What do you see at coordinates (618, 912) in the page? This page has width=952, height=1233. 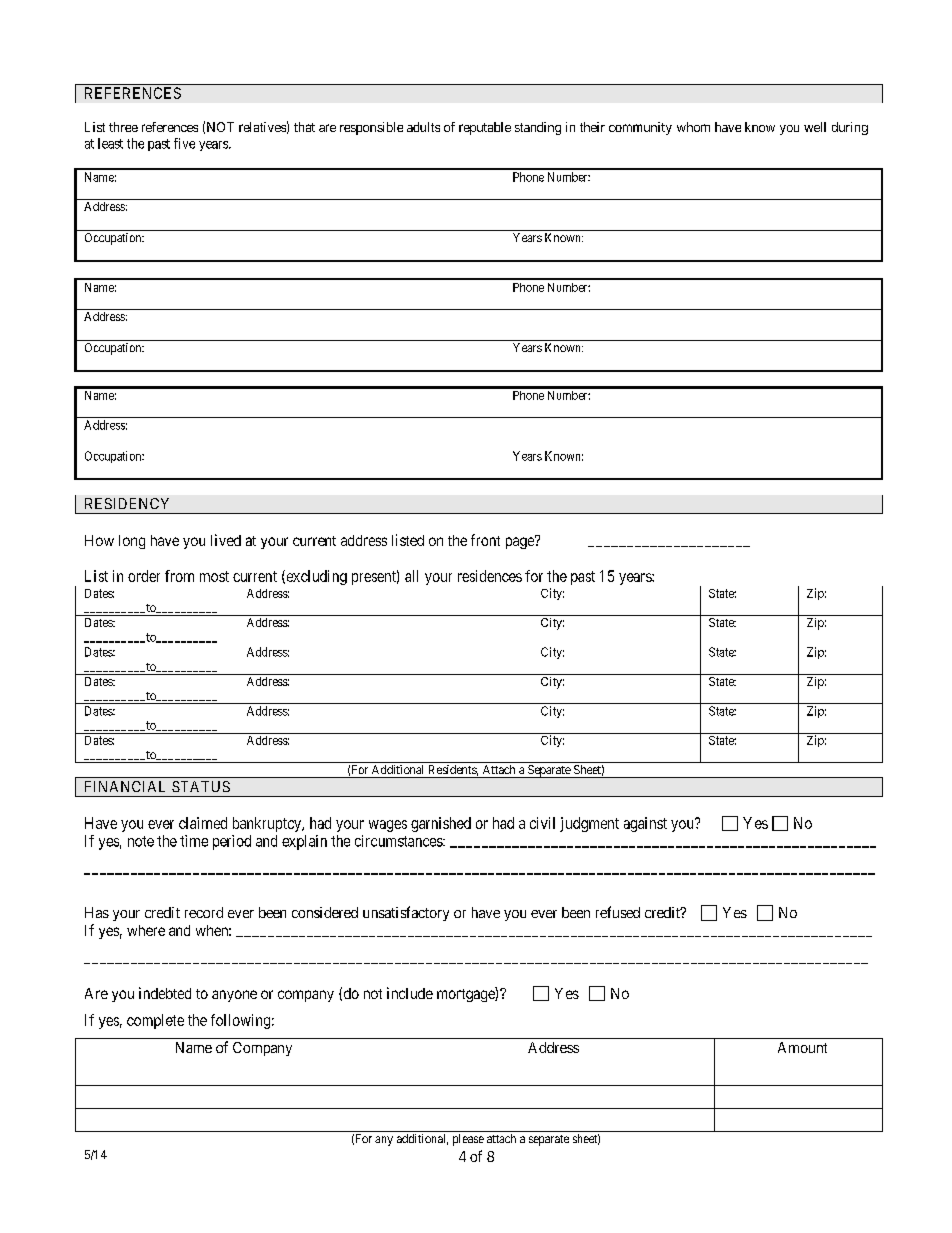 I see `refused` at bounding box center [618, 912].
